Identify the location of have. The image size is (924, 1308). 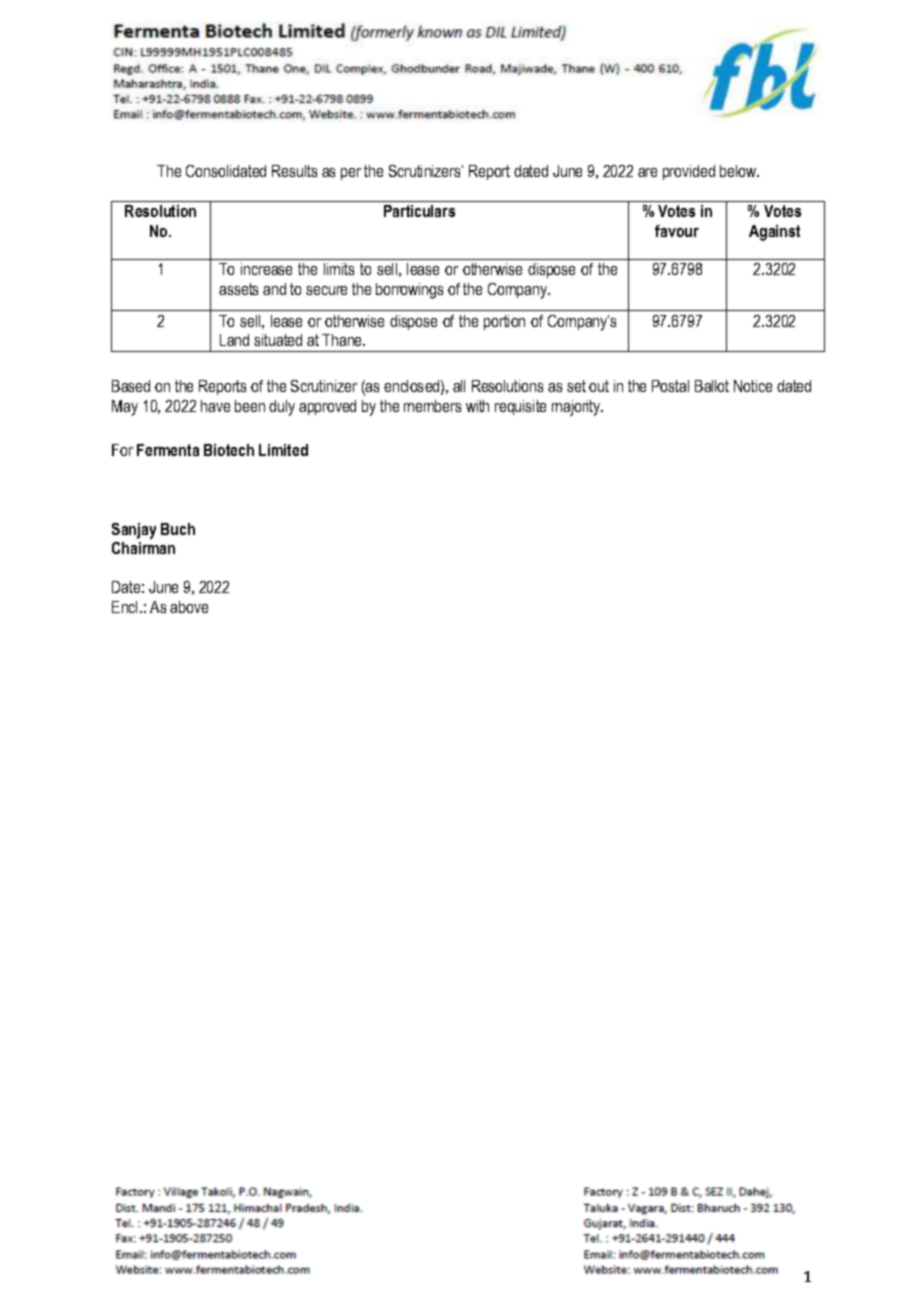
(215, 406).
